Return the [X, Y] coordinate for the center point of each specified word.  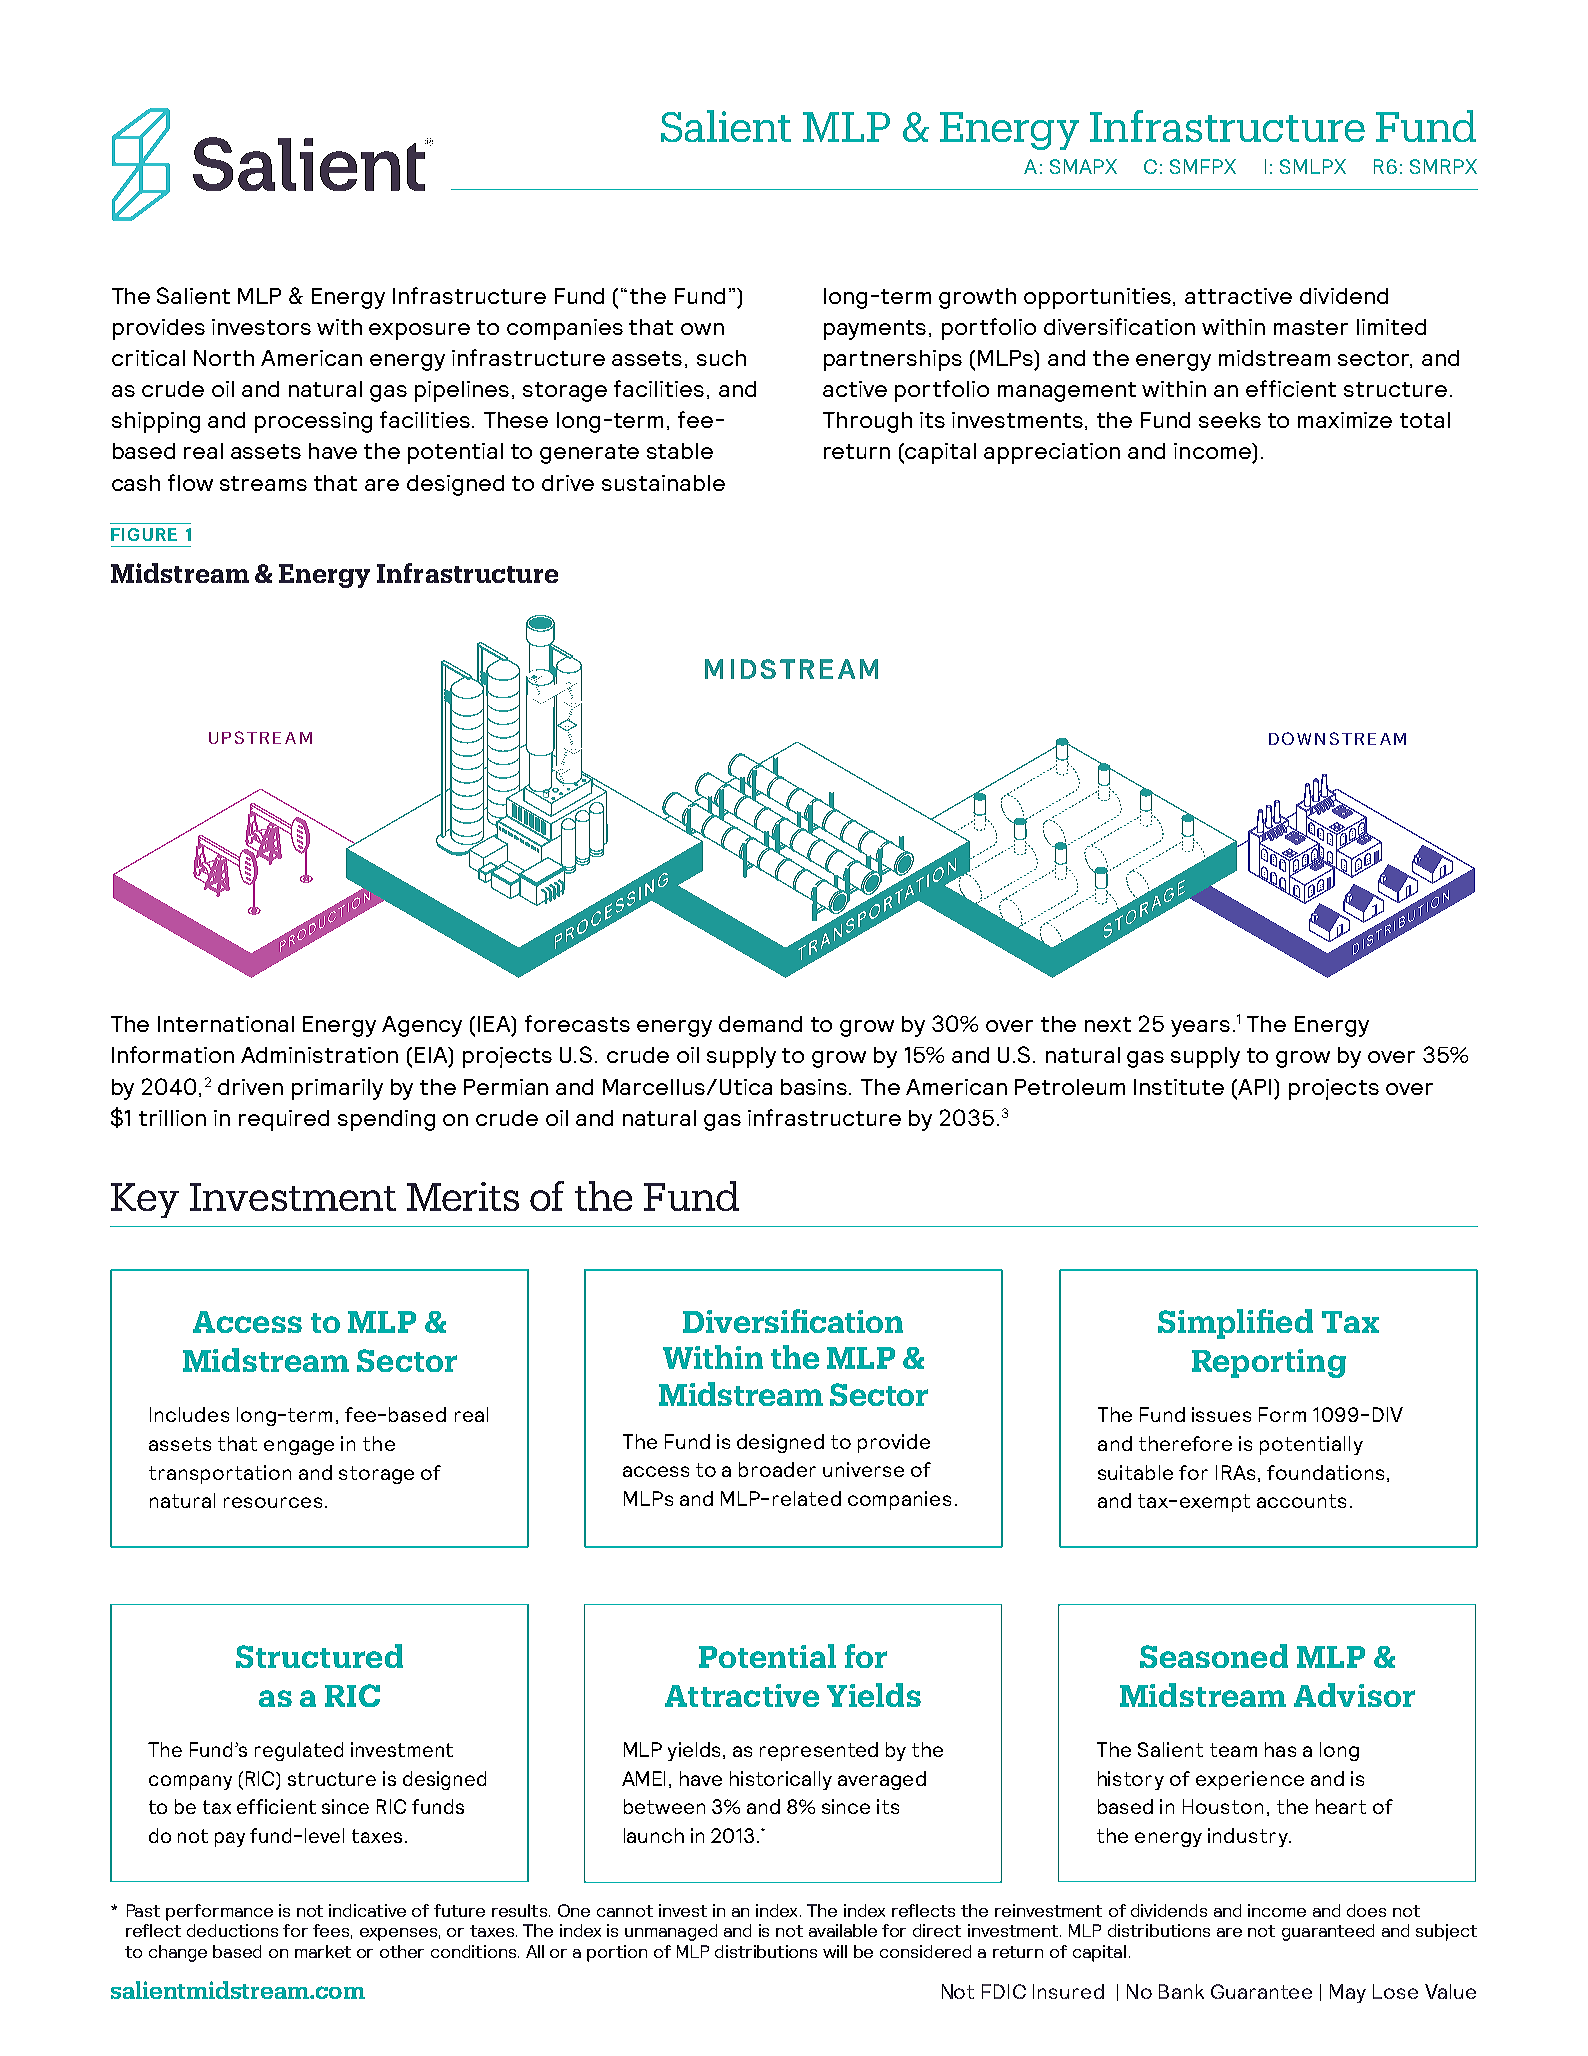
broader [777, 1469]
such [721, 358]
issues [1221, 1414]
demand [760, 1024]
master [1311, 327]
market [323, 1951]
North [224, 358]
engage [299, 1447]
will [835, 1951]
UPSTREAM [260, 737]
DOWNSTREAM [1337, 738]
